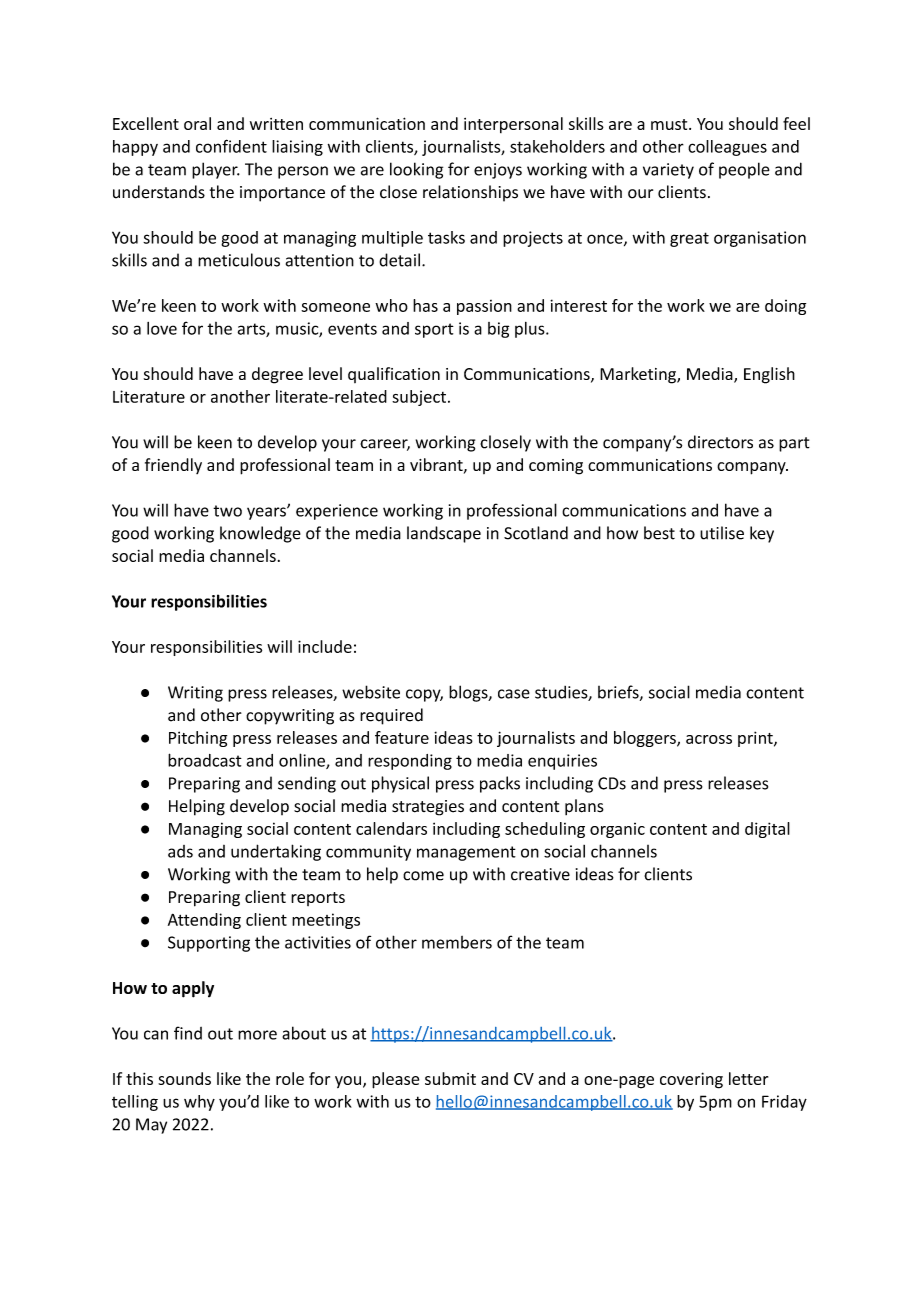 The height and width of the document is (1307, 924). What do you see at coordinates (199, 1103) in the document?
I see `why` at bounding box center [199, 1103].
